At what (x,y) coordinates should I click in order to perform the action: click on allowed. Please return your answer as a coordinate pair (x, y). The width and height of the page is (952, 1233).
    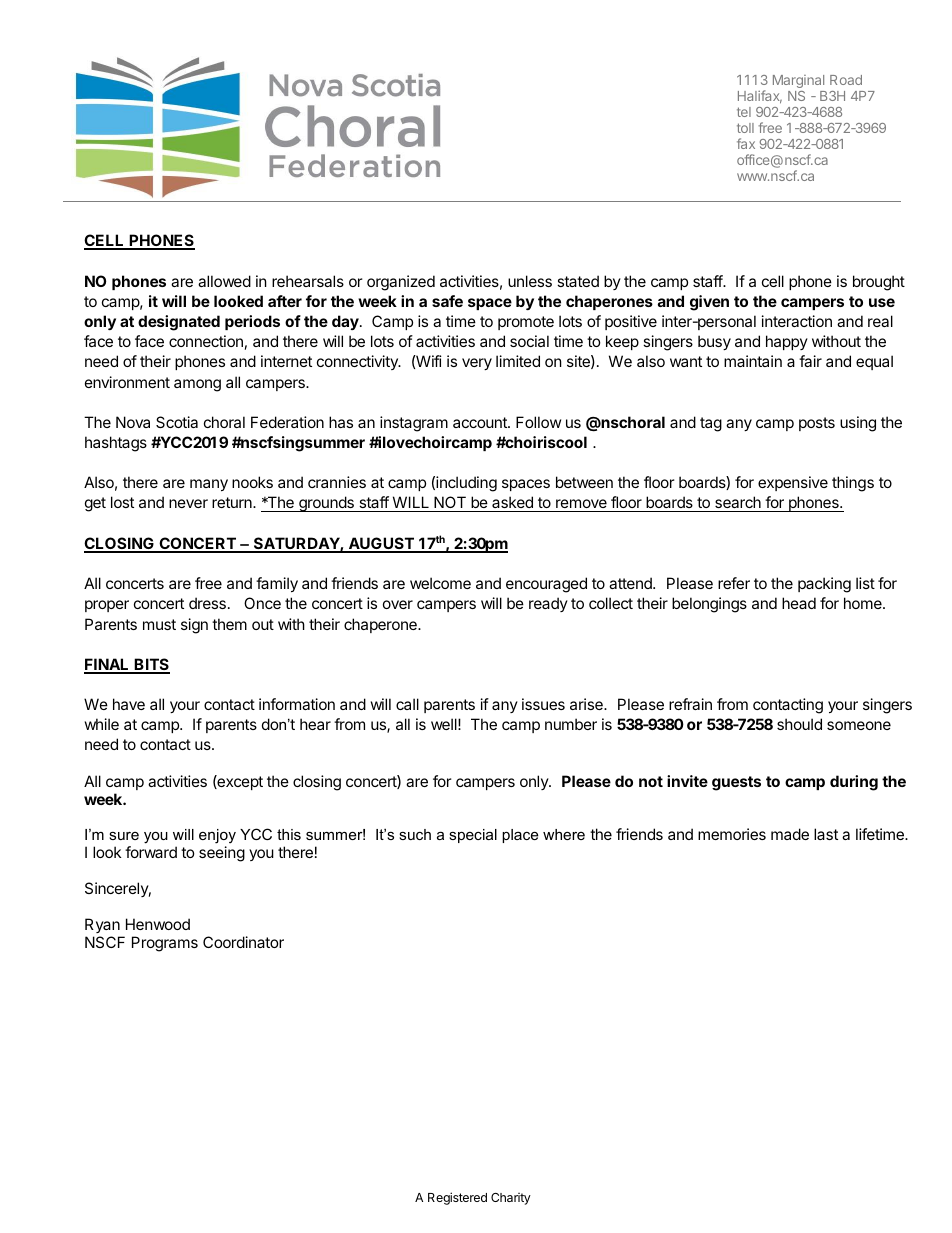
    Looking at the image, I should click on (224, 281).
